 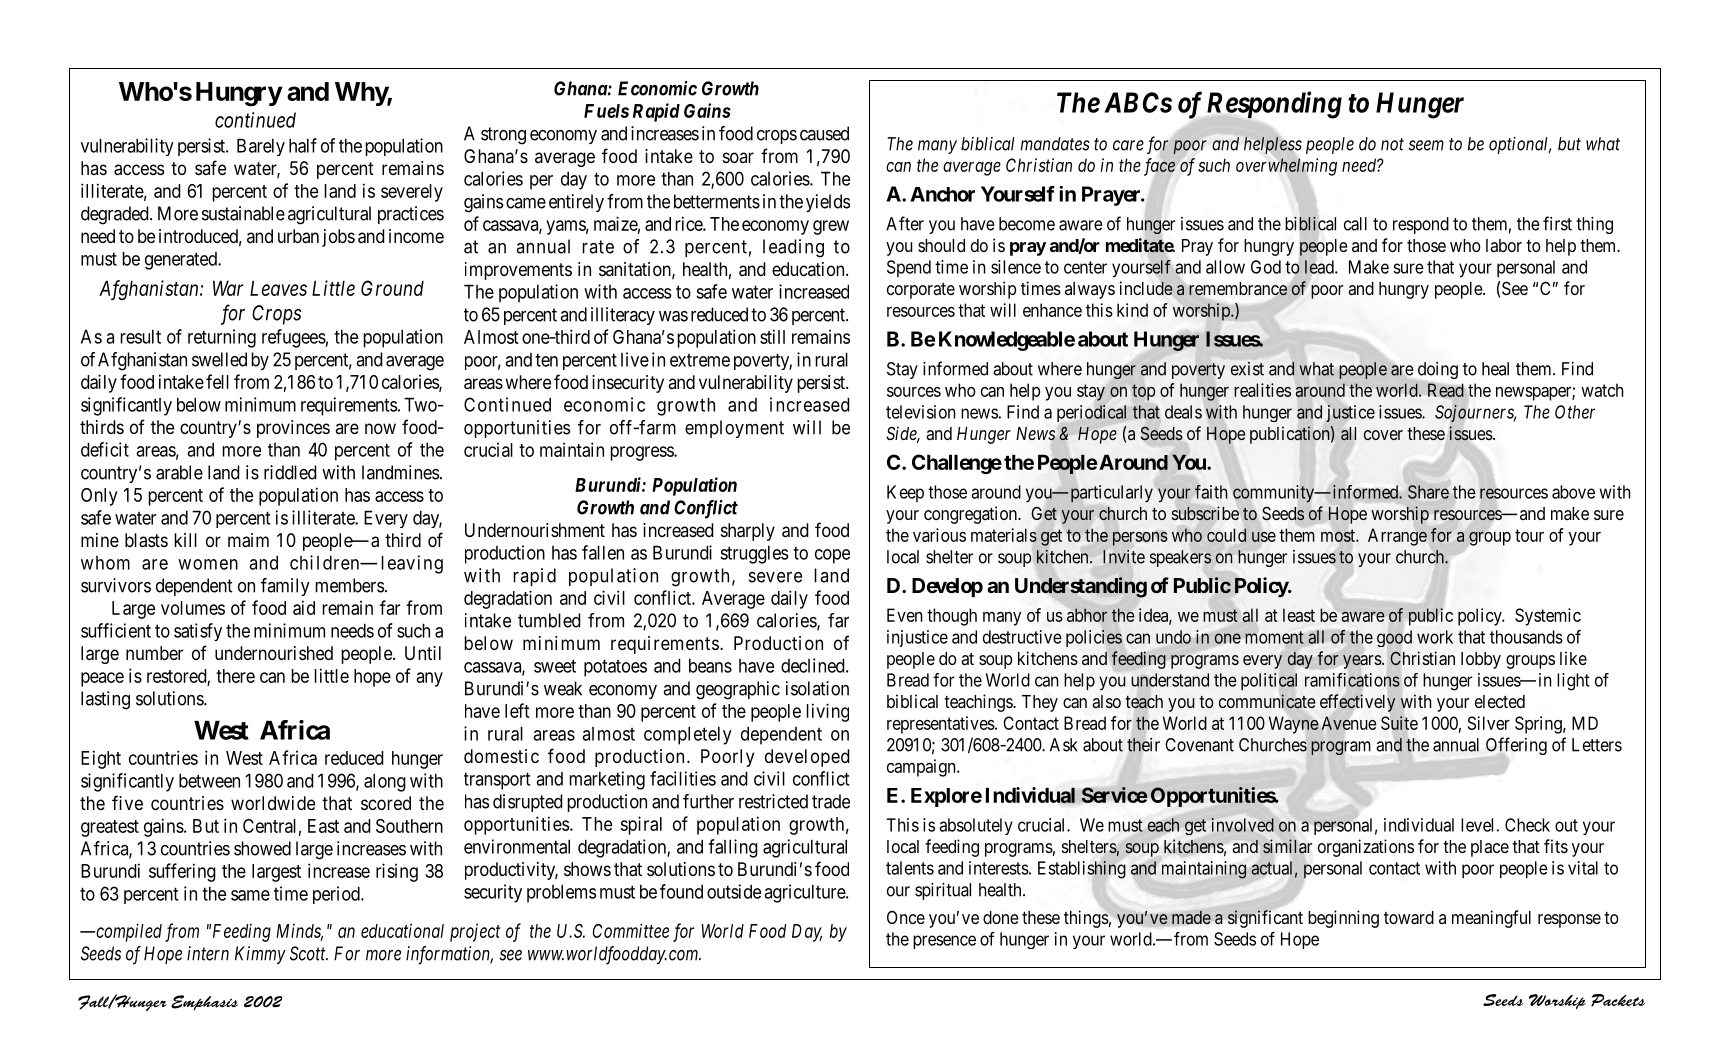 I want to click on presence, so click(x=944, y=942).
